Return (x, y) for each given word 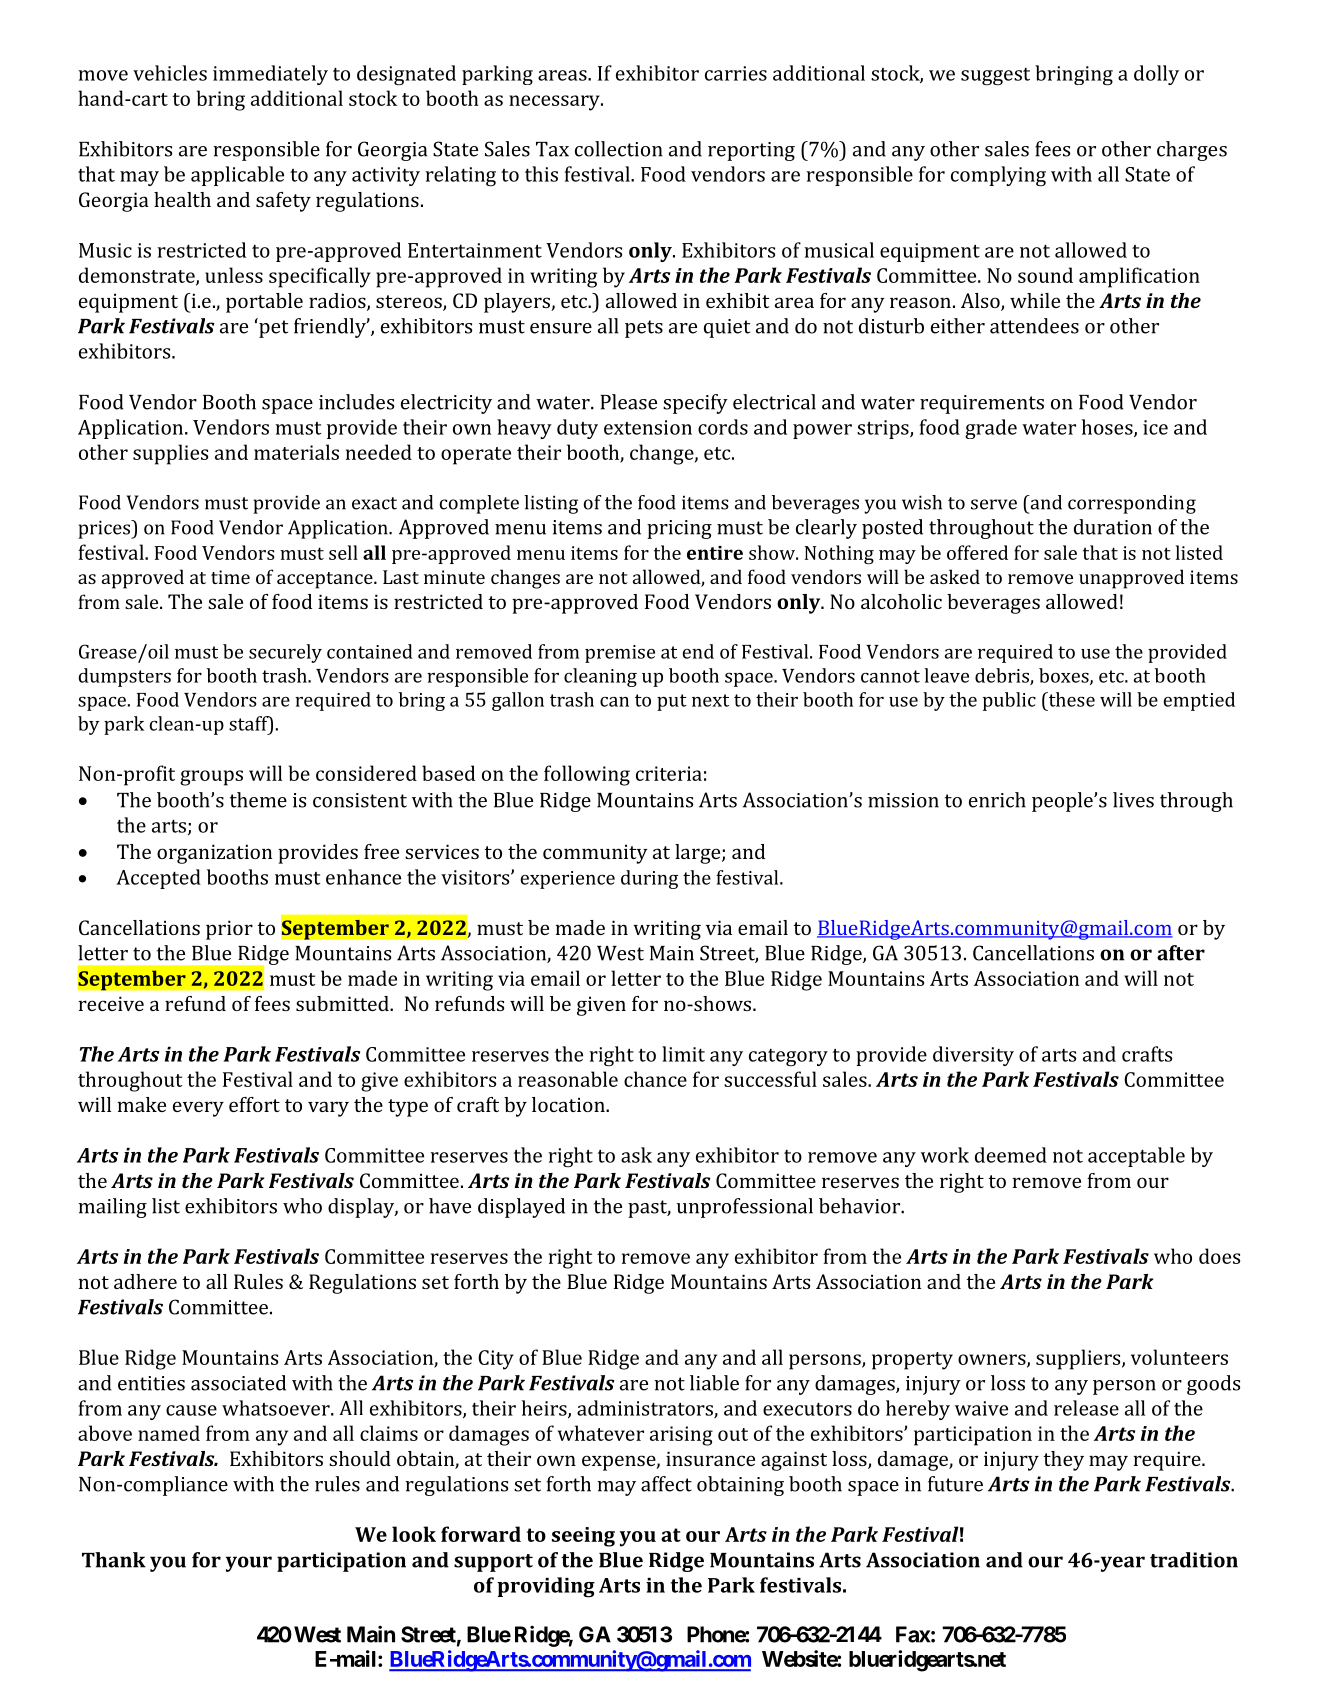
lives (1133, 800)
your (249, 1564)
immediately (270, 75)
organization (214, 854)
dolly (1156, 75)
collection (619, 149)
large (699, 854)
